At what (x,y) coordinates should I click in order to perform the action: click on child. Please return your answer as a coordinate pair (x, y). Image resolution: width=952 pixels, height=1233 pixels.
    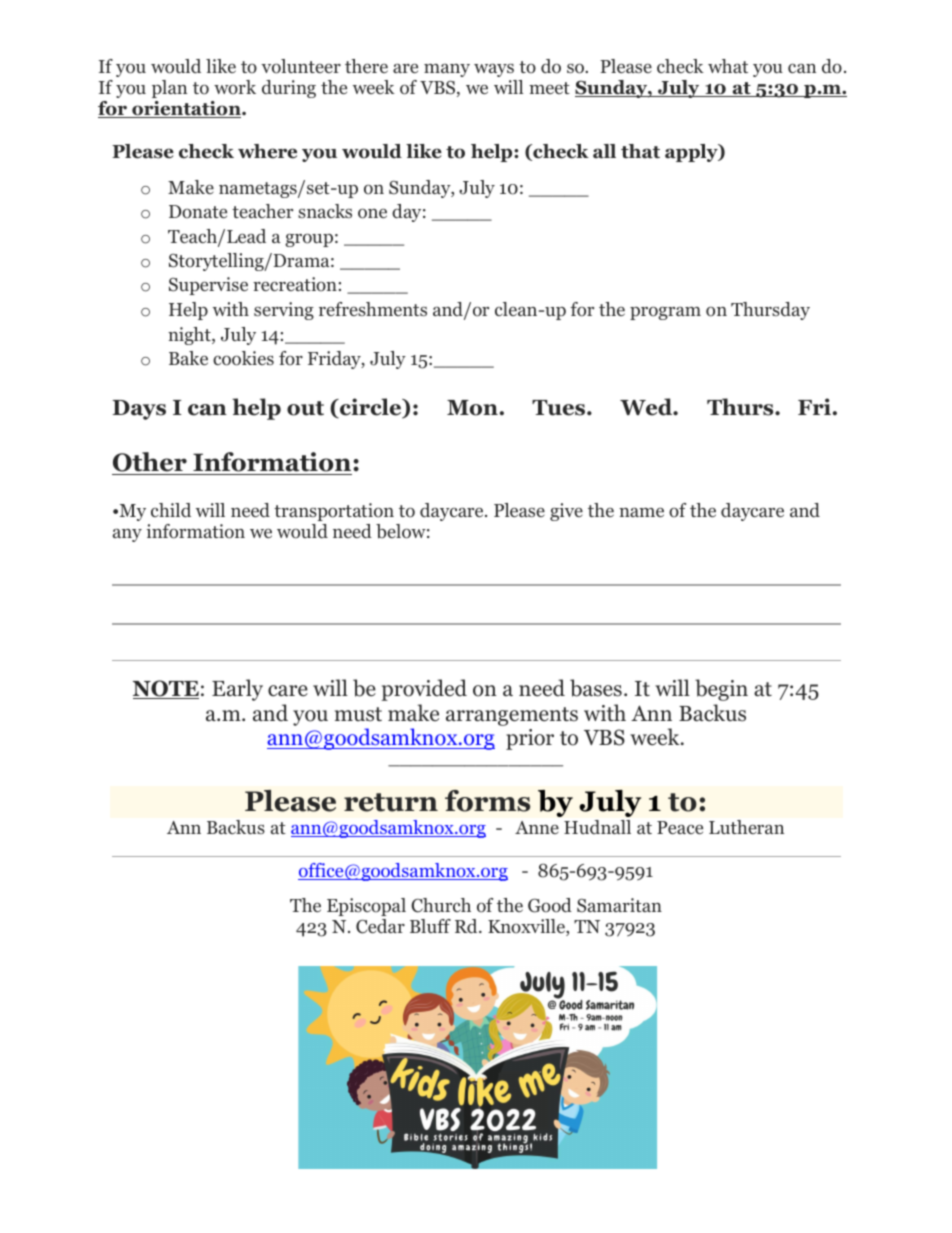
    Looking at the image, I should click on (171, 510).
